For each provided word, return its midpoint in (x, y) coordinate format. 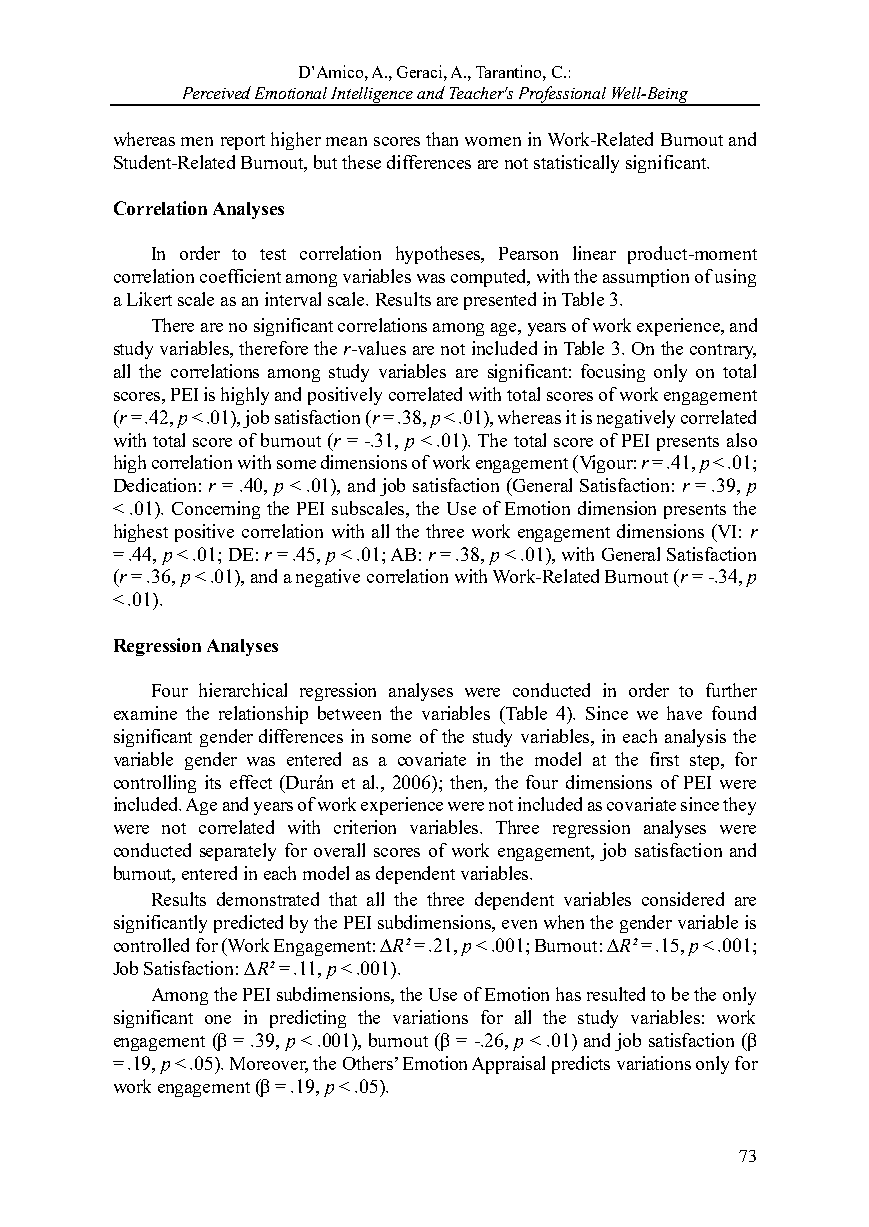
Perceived (217, 92)
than (442, 139)
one (218, 1019)
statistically (576, 164)
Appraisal (508, 1065)
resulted (616, 994)
